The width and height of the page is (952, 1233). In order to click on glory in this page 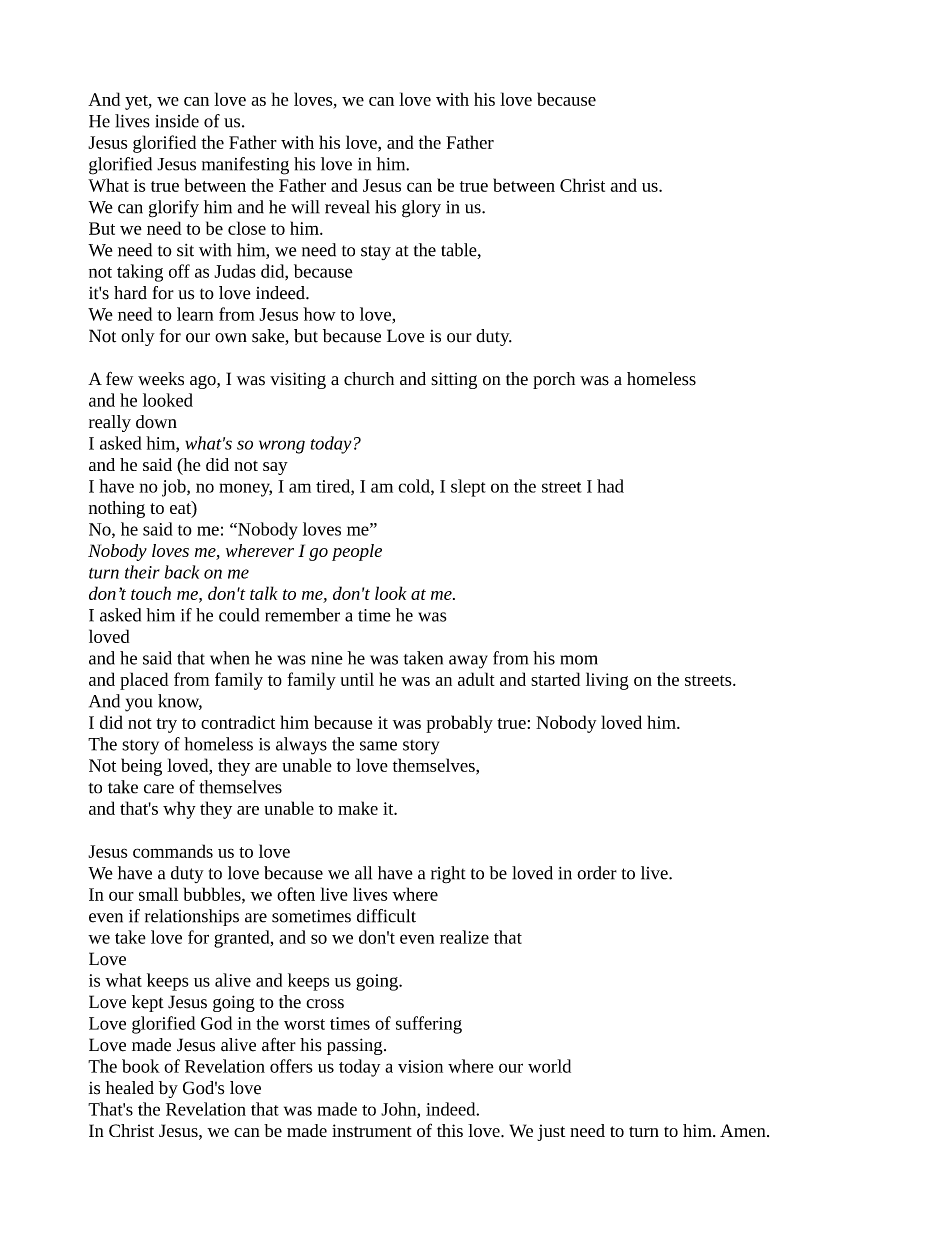, I will do `click(421, 209)`.
